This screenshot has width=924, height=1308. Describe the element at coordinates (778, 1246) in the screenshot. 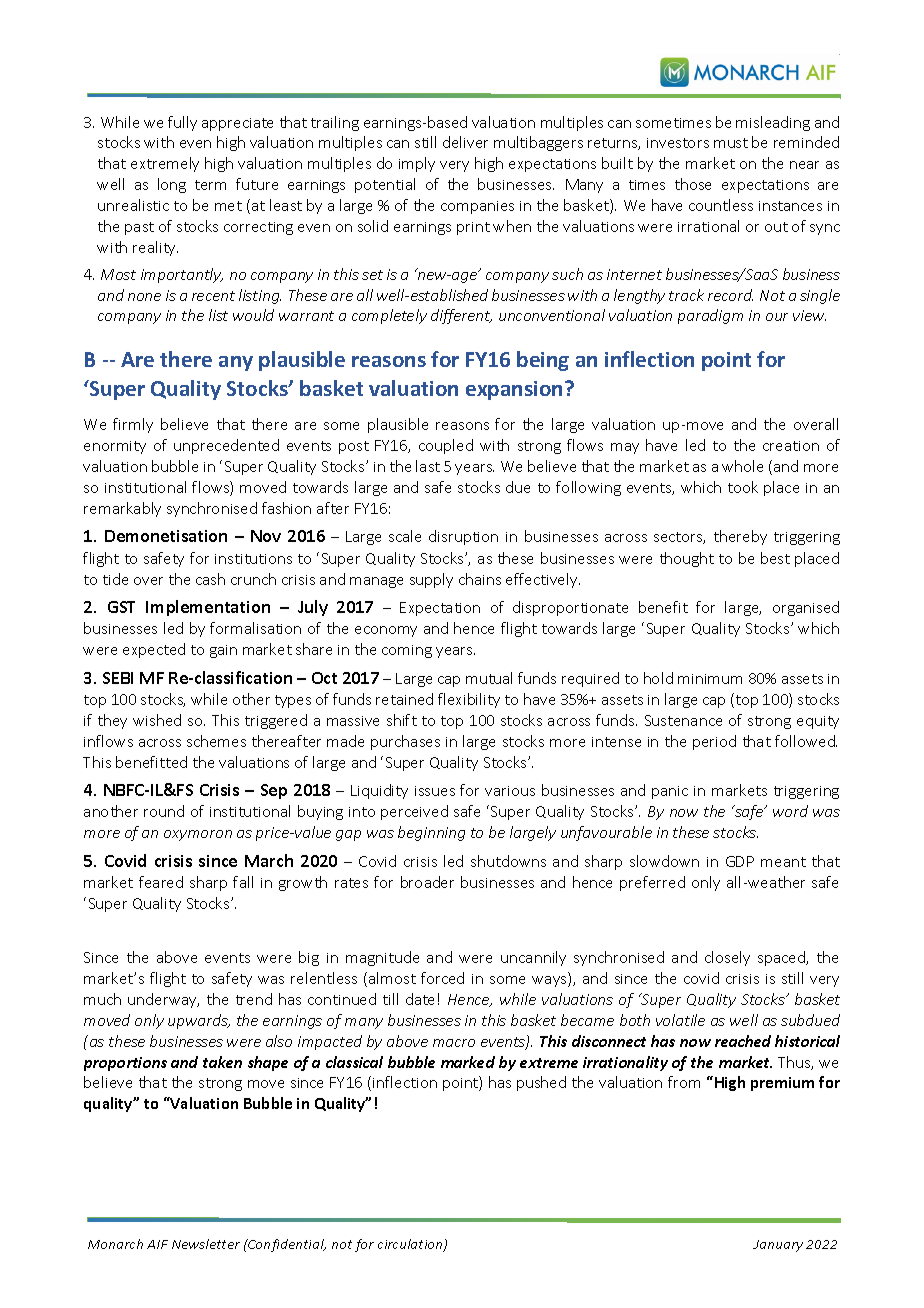

I see `January` at that location.
